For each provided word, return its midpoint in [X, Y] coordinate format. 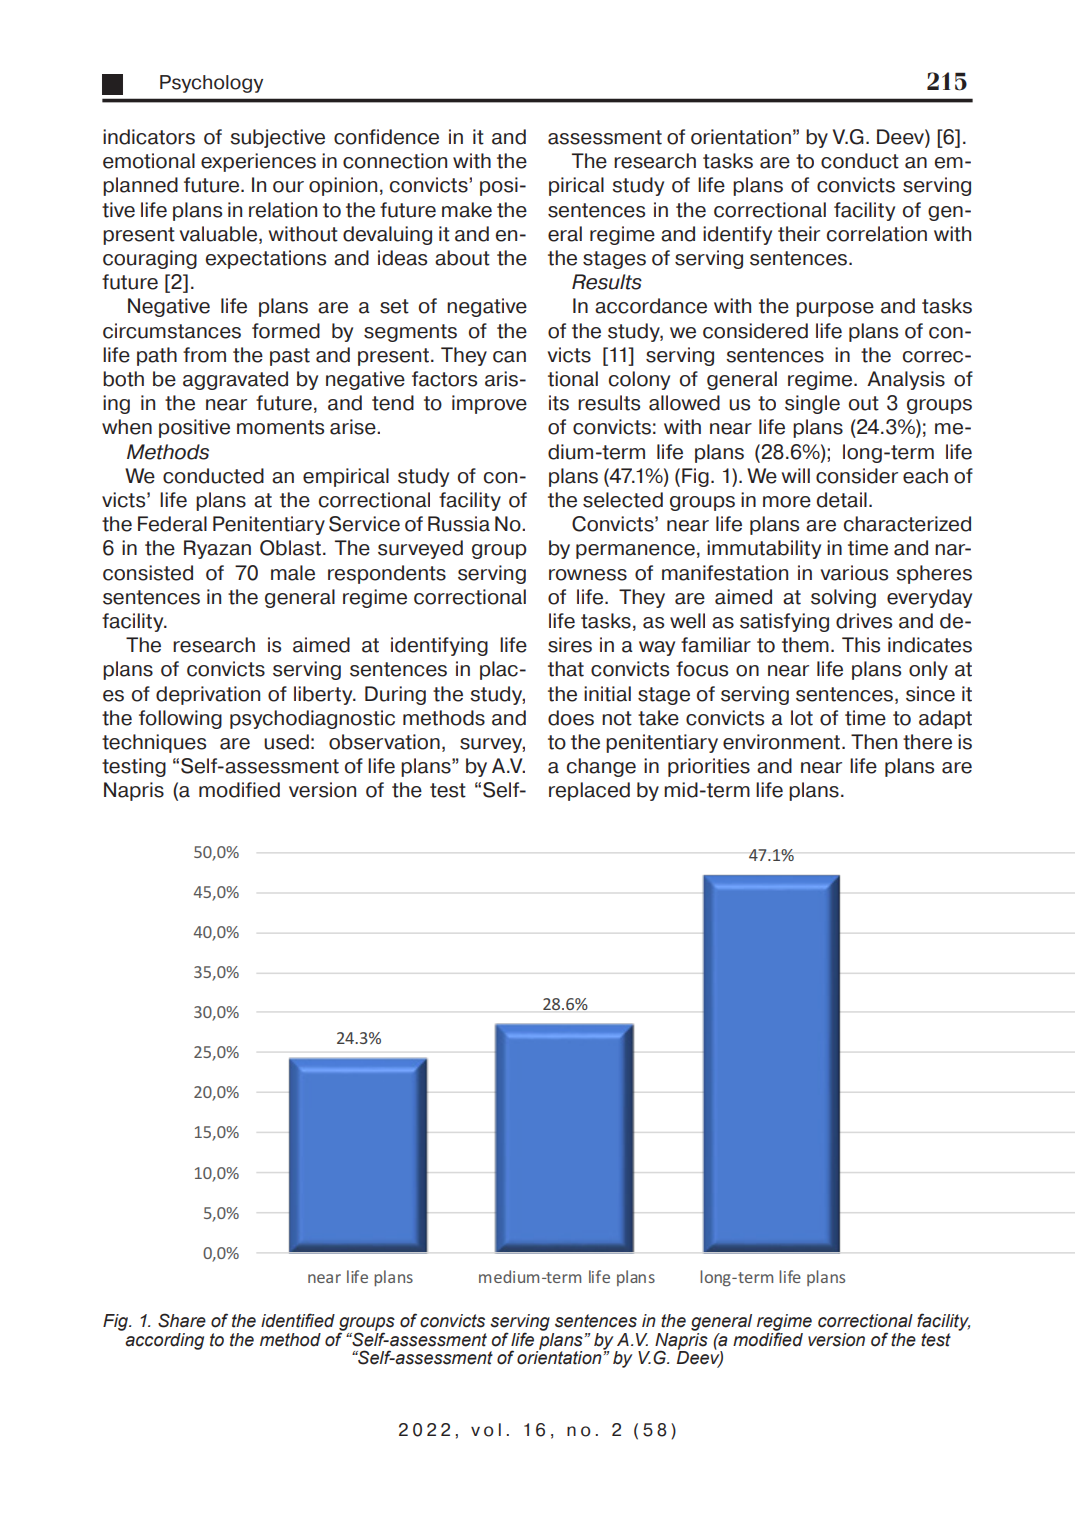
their [799, 234]
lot [802, 718]
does [571, 718]
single [812, 404]
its [559, 403]
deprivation [208, 695]
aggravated [235, 380]
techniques [154, 743]
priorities [709, 767]
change [601, 767]
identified [298, 1320]
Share [182, 1320]
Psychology [211, 84]
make [467, 210]
